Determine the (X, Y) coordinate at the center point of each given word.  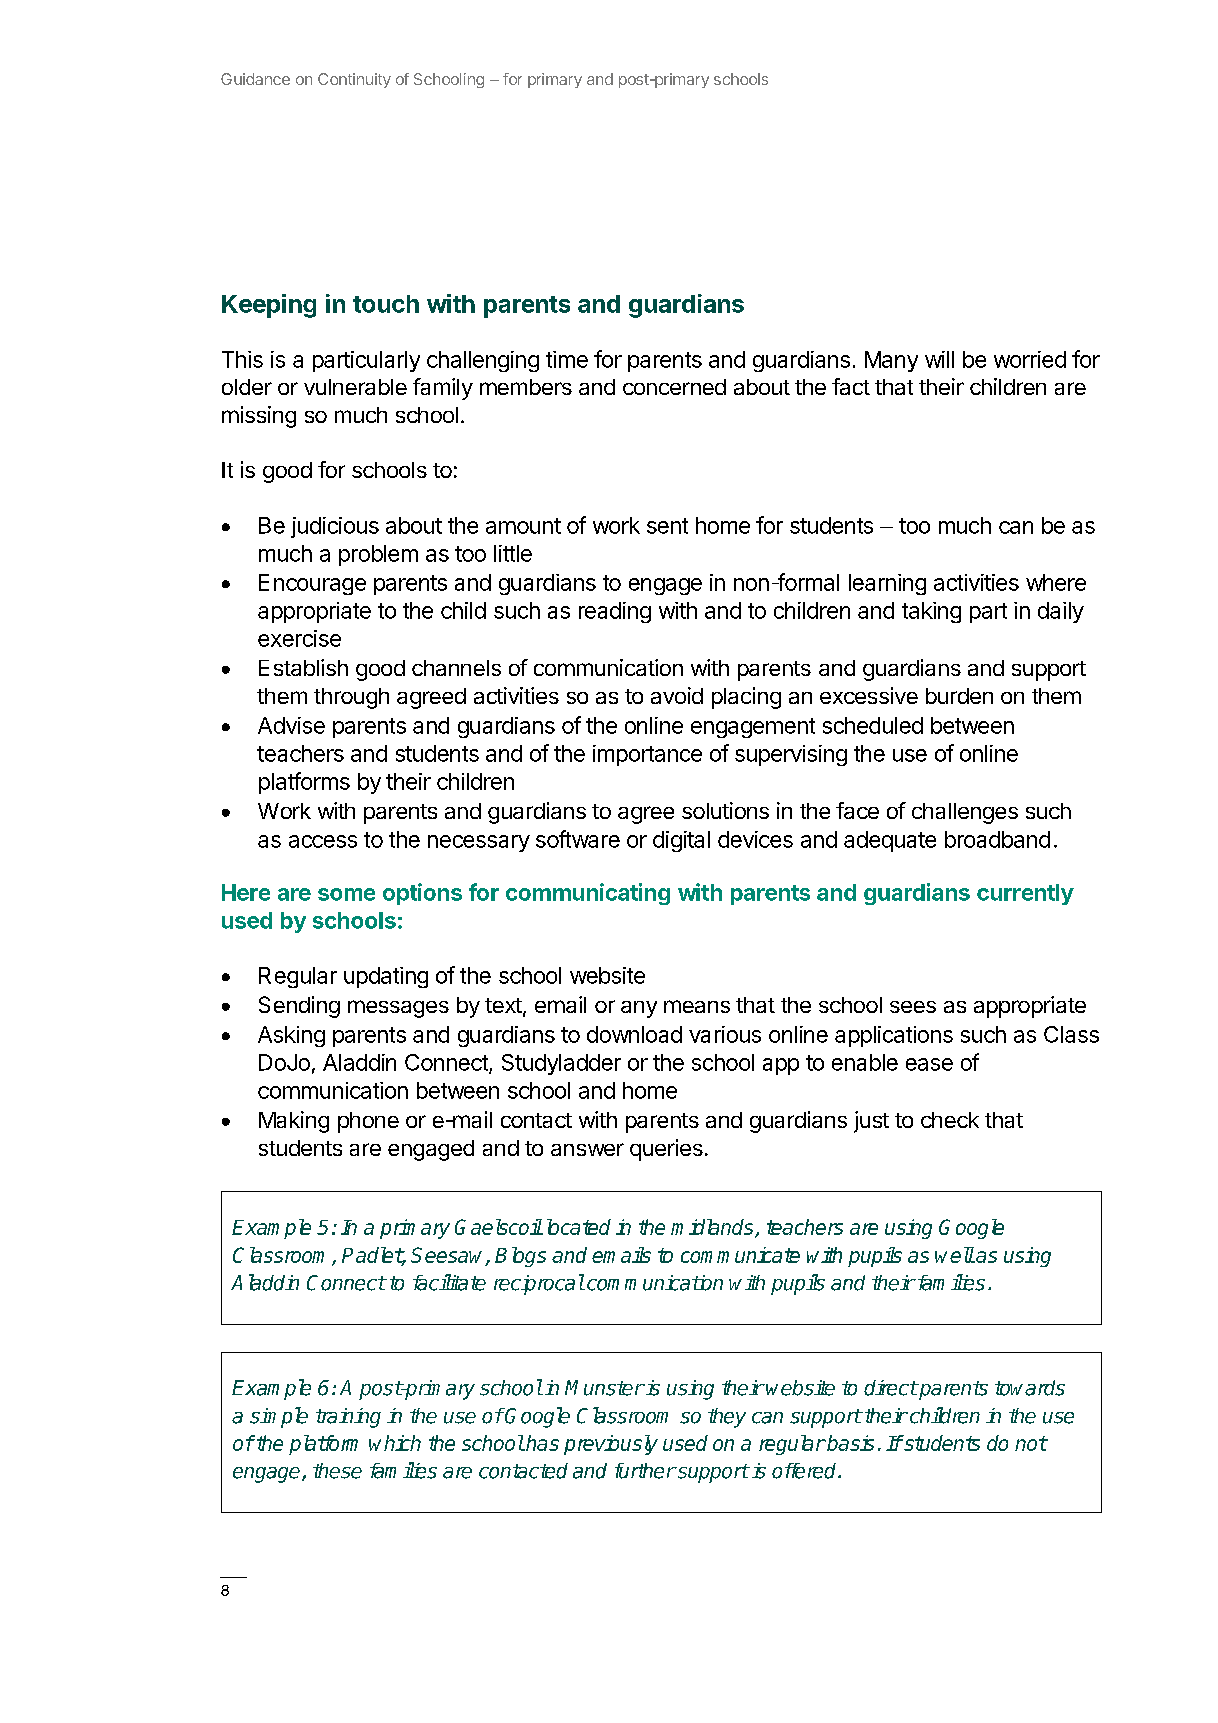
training (348, 1418)
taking (931, 612)
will (939, 359)
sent (667, 526)
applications (894, 1036)
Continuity (354, 80)
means (697, 1006)
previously (611, 1445)
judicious (335, 527)
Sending (299, 1007)
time (567, 359)
